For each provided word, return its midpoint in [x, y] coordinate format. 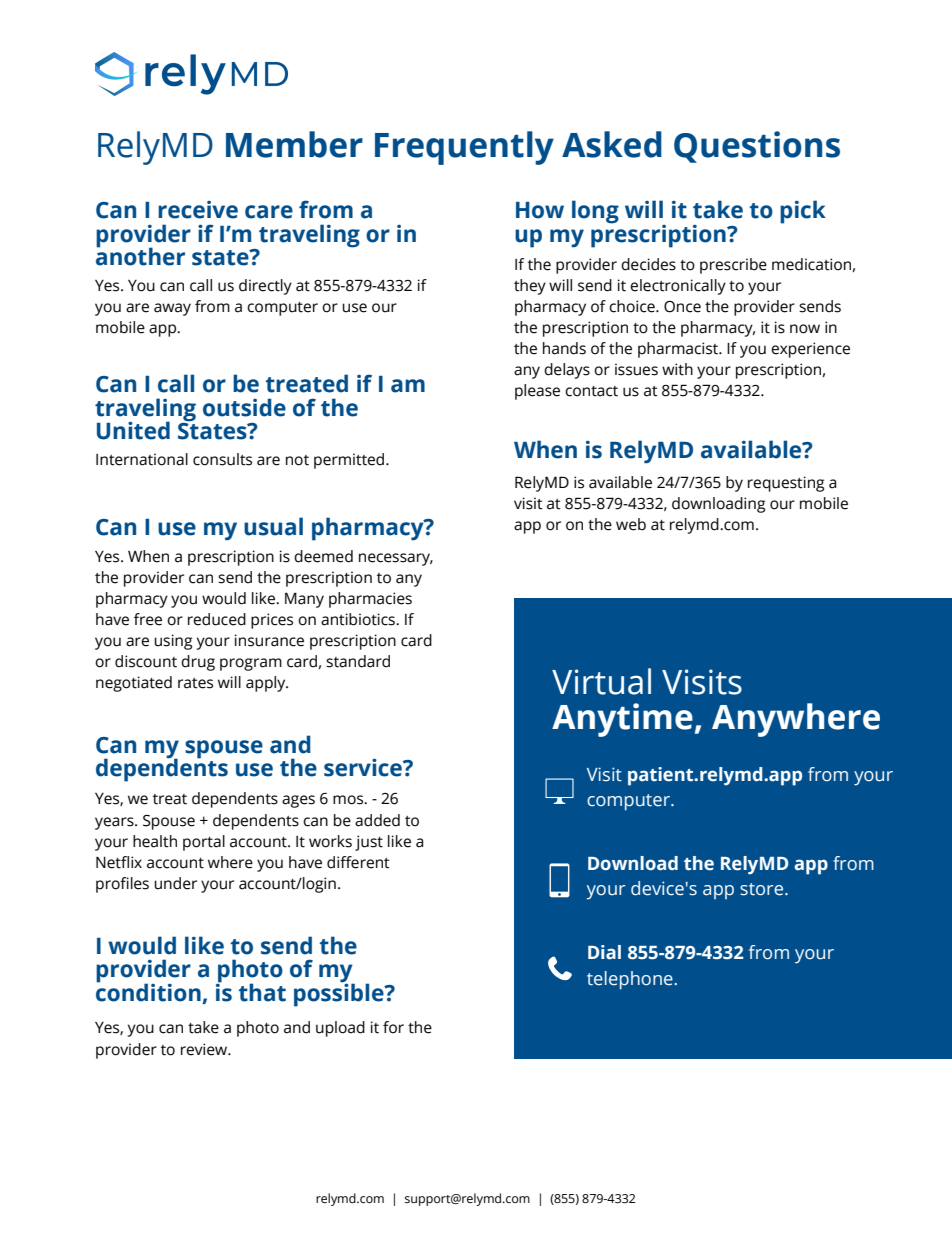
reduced [217, 619]
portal [204, 843]
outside [244, 407]
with [677, 369]
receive [198, 210]
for [393, 1027]
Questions [757, 147]
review [205, 1049]
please [537, 392]
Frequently [464, 148]
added [377, 820]
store [763, 889]
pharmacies [370, 600]
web [631, 524]
